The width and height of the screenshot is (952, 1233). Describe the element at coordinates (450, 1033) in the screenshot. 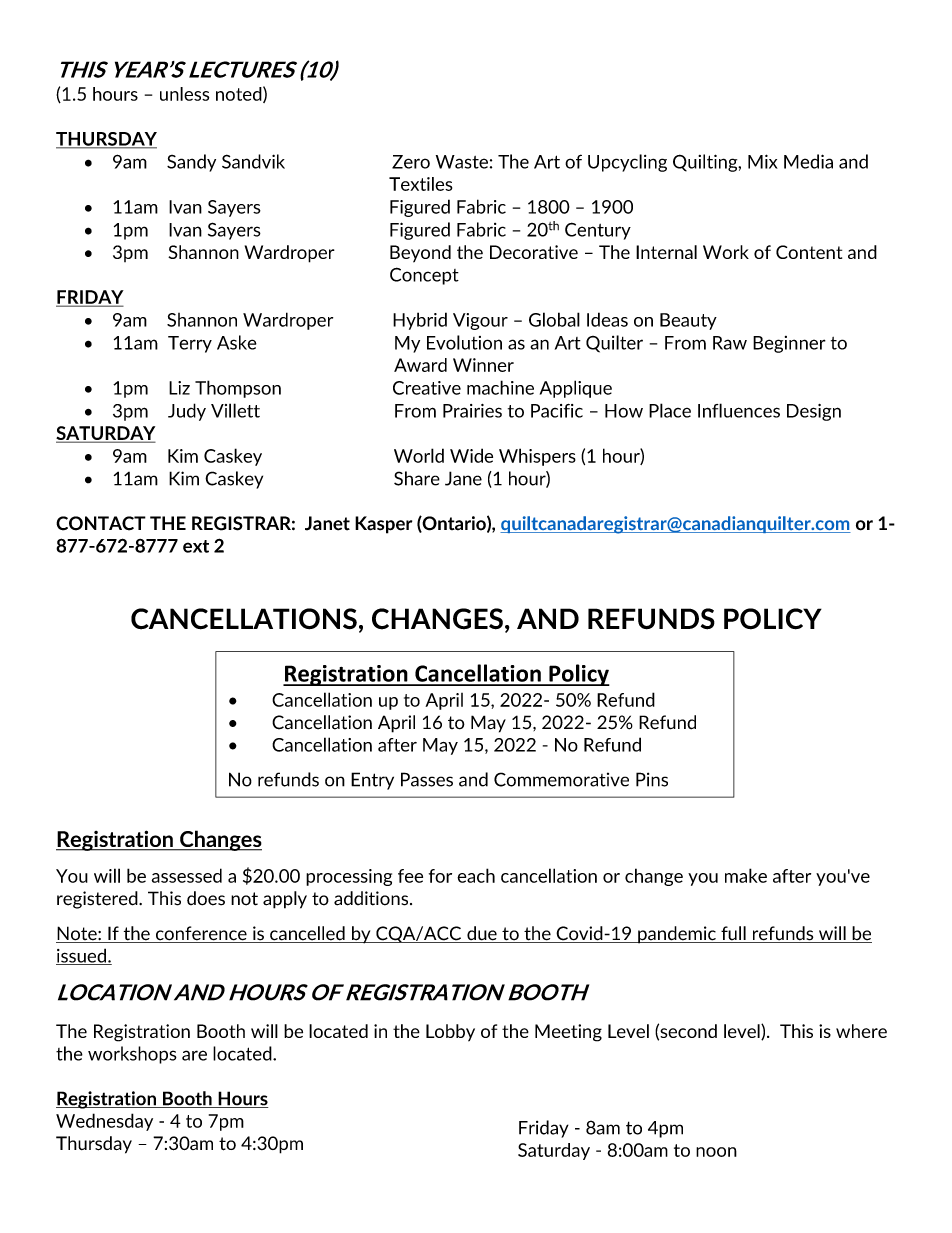

I see `Lobby` at that location.
